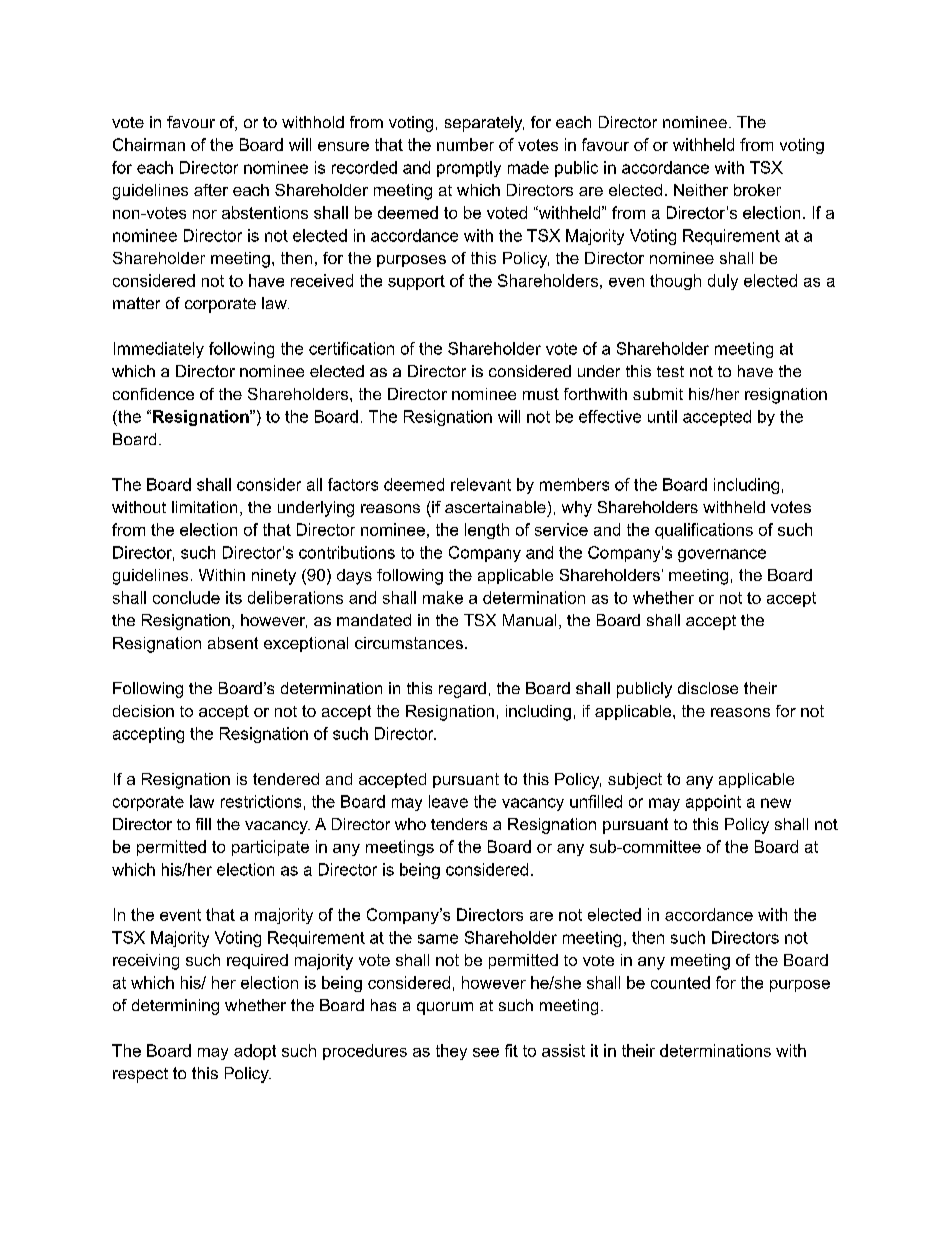 The height and width of the screenshot is (1233, 952). What do you see at coordinates (662, 416) in the screenshot?
I see `until` at bounding box center [662, 416].
